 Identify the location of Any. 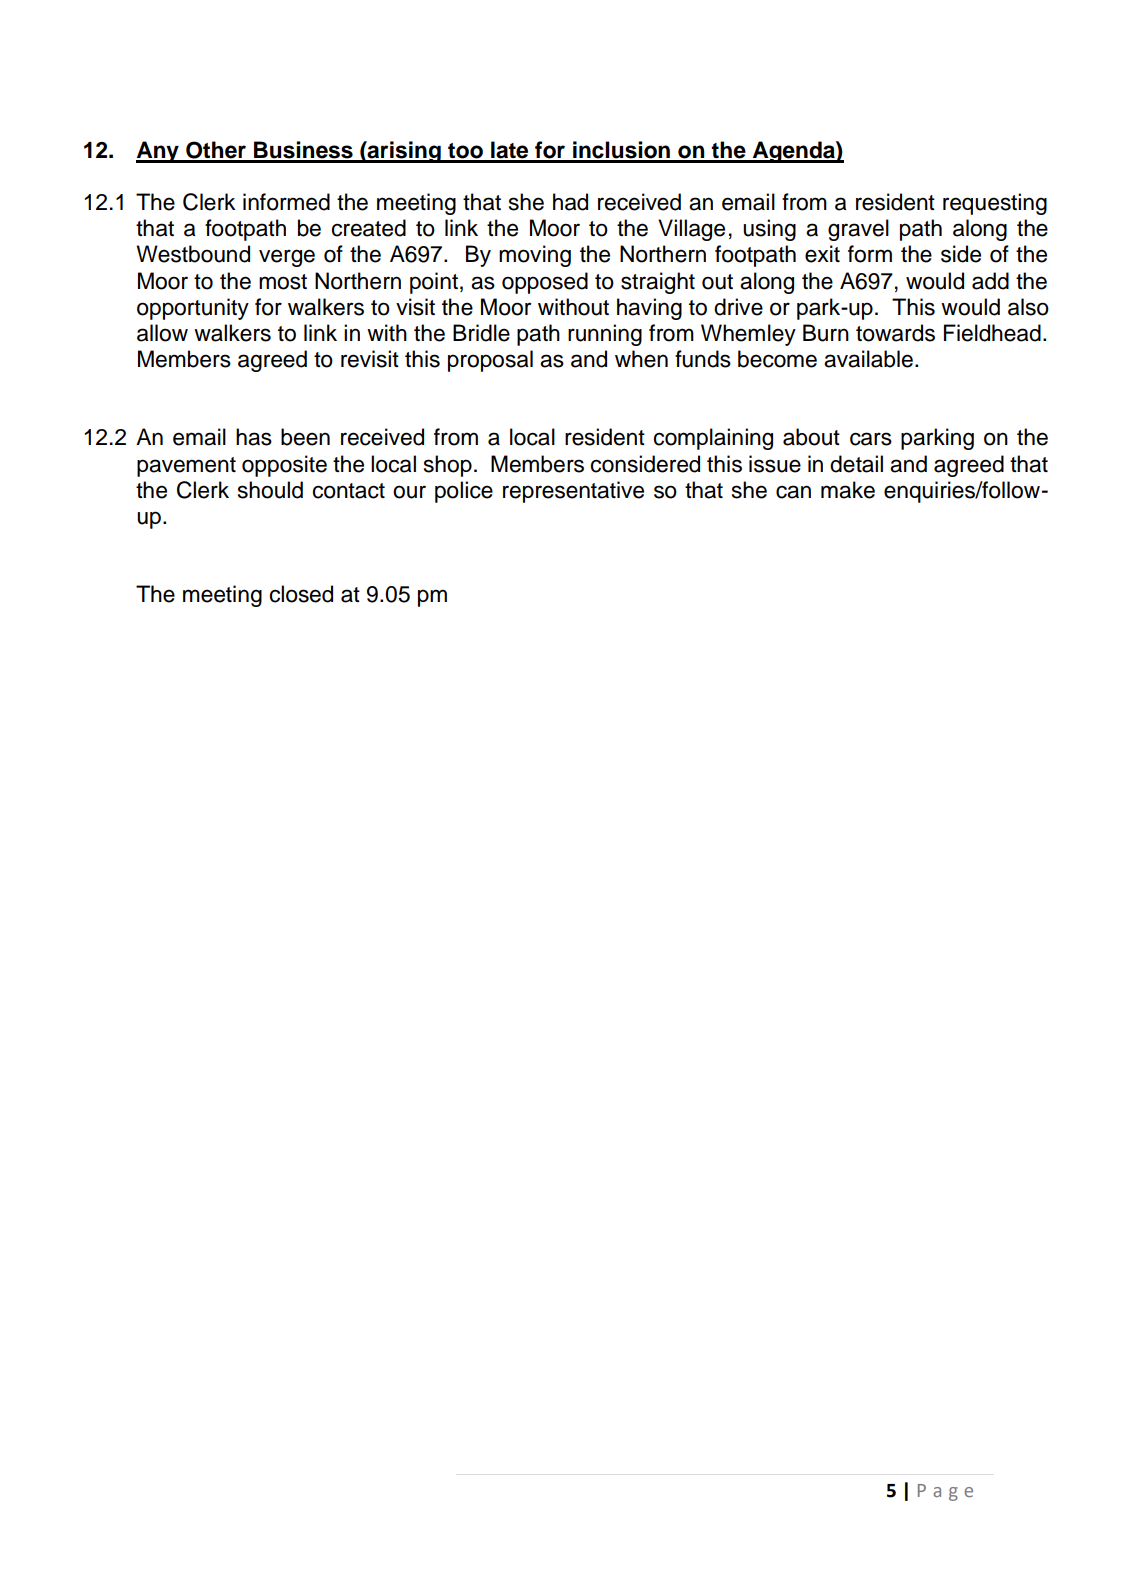
(158, 152).
